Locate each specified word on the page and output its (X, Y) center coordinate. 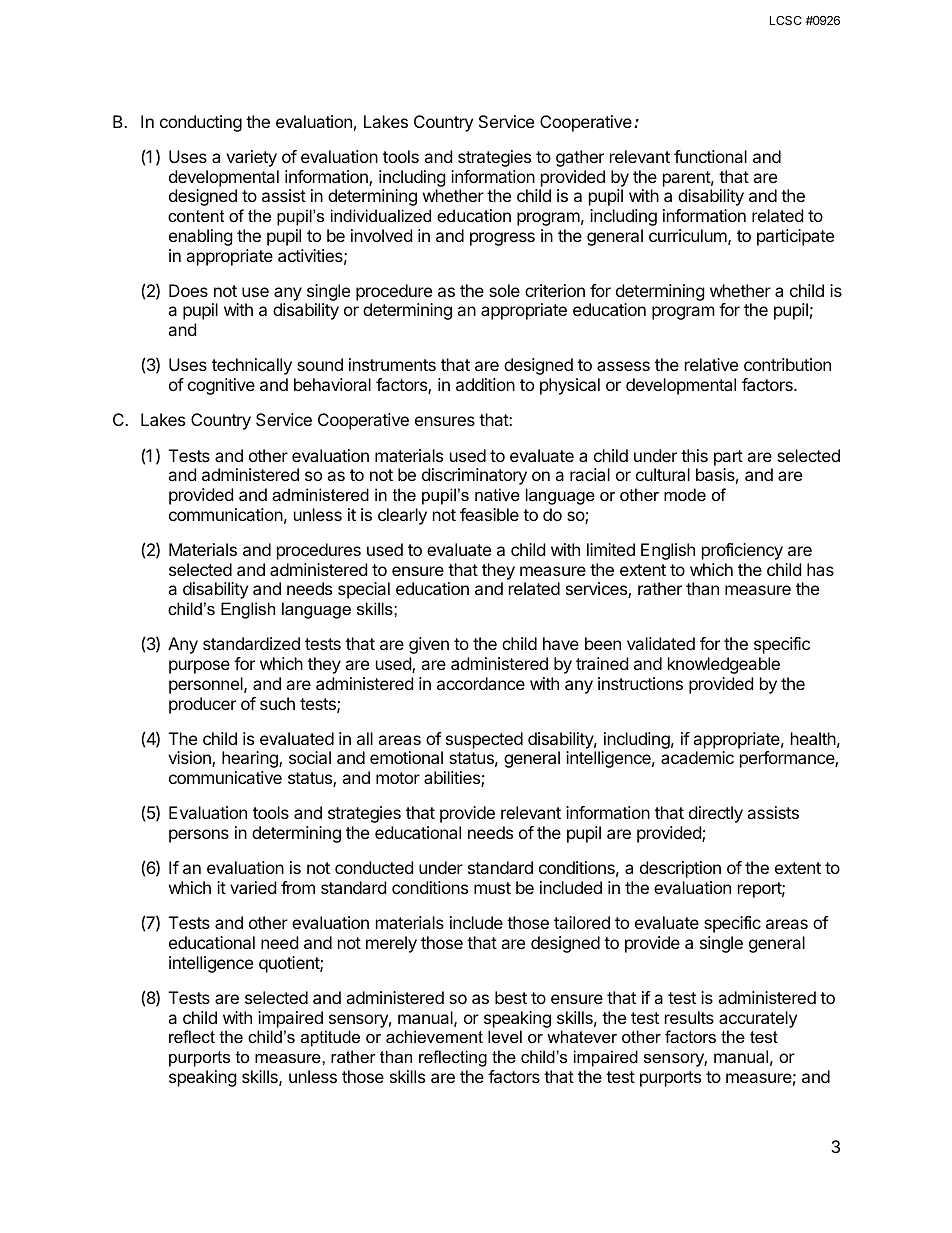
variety (251, 158)
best (511, 997)
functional (710, 156)
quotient (290, 964)
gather (580, 158)
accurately (758, 1019)
